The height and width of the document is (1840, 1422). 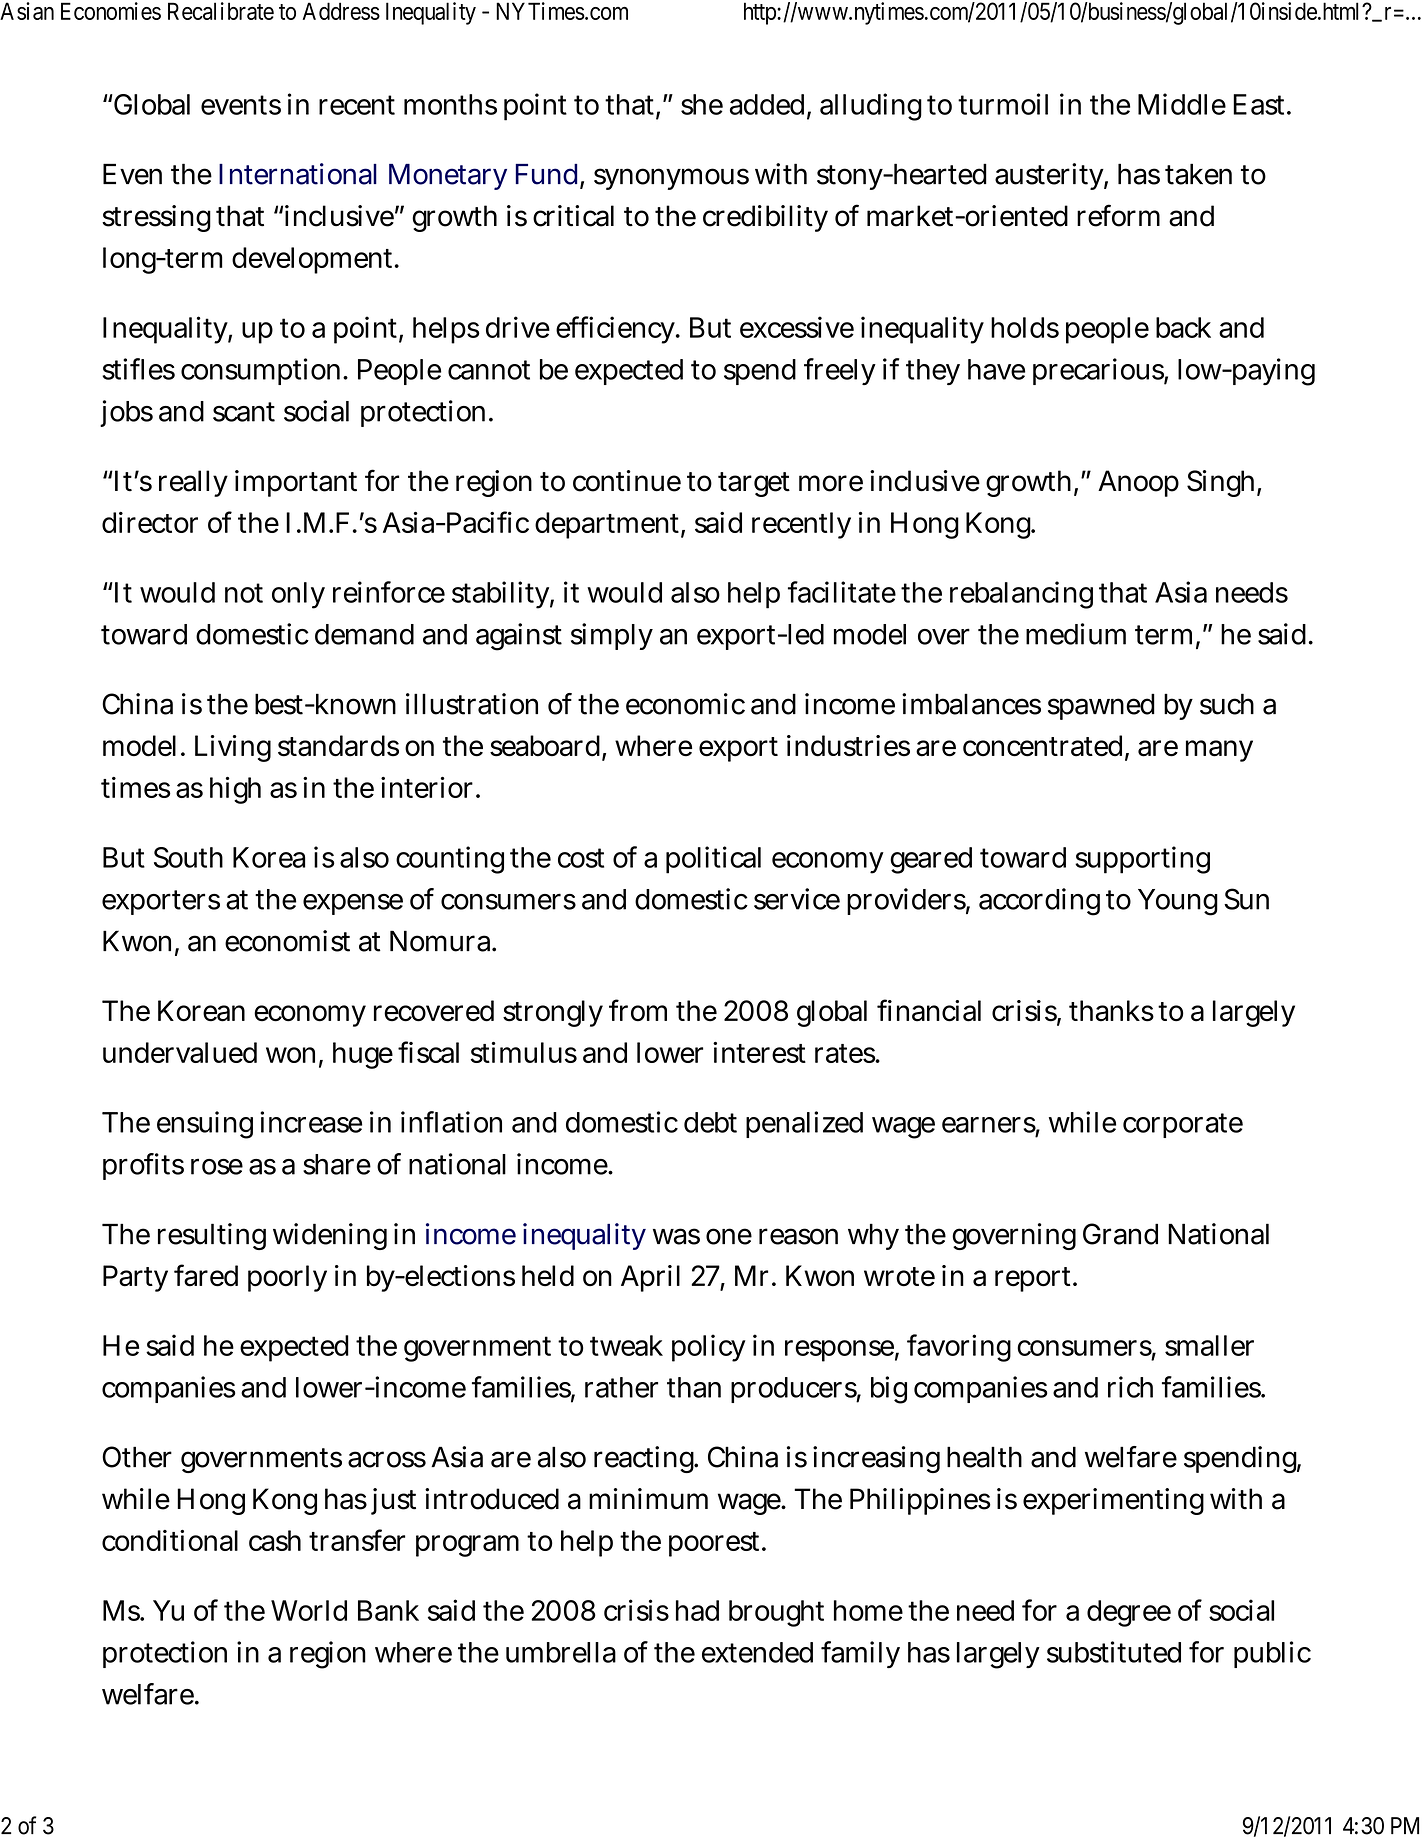 What do you see at coordinates (1142, 860) in the document?
I see `supporting` at bounding box center [1142, 860].
